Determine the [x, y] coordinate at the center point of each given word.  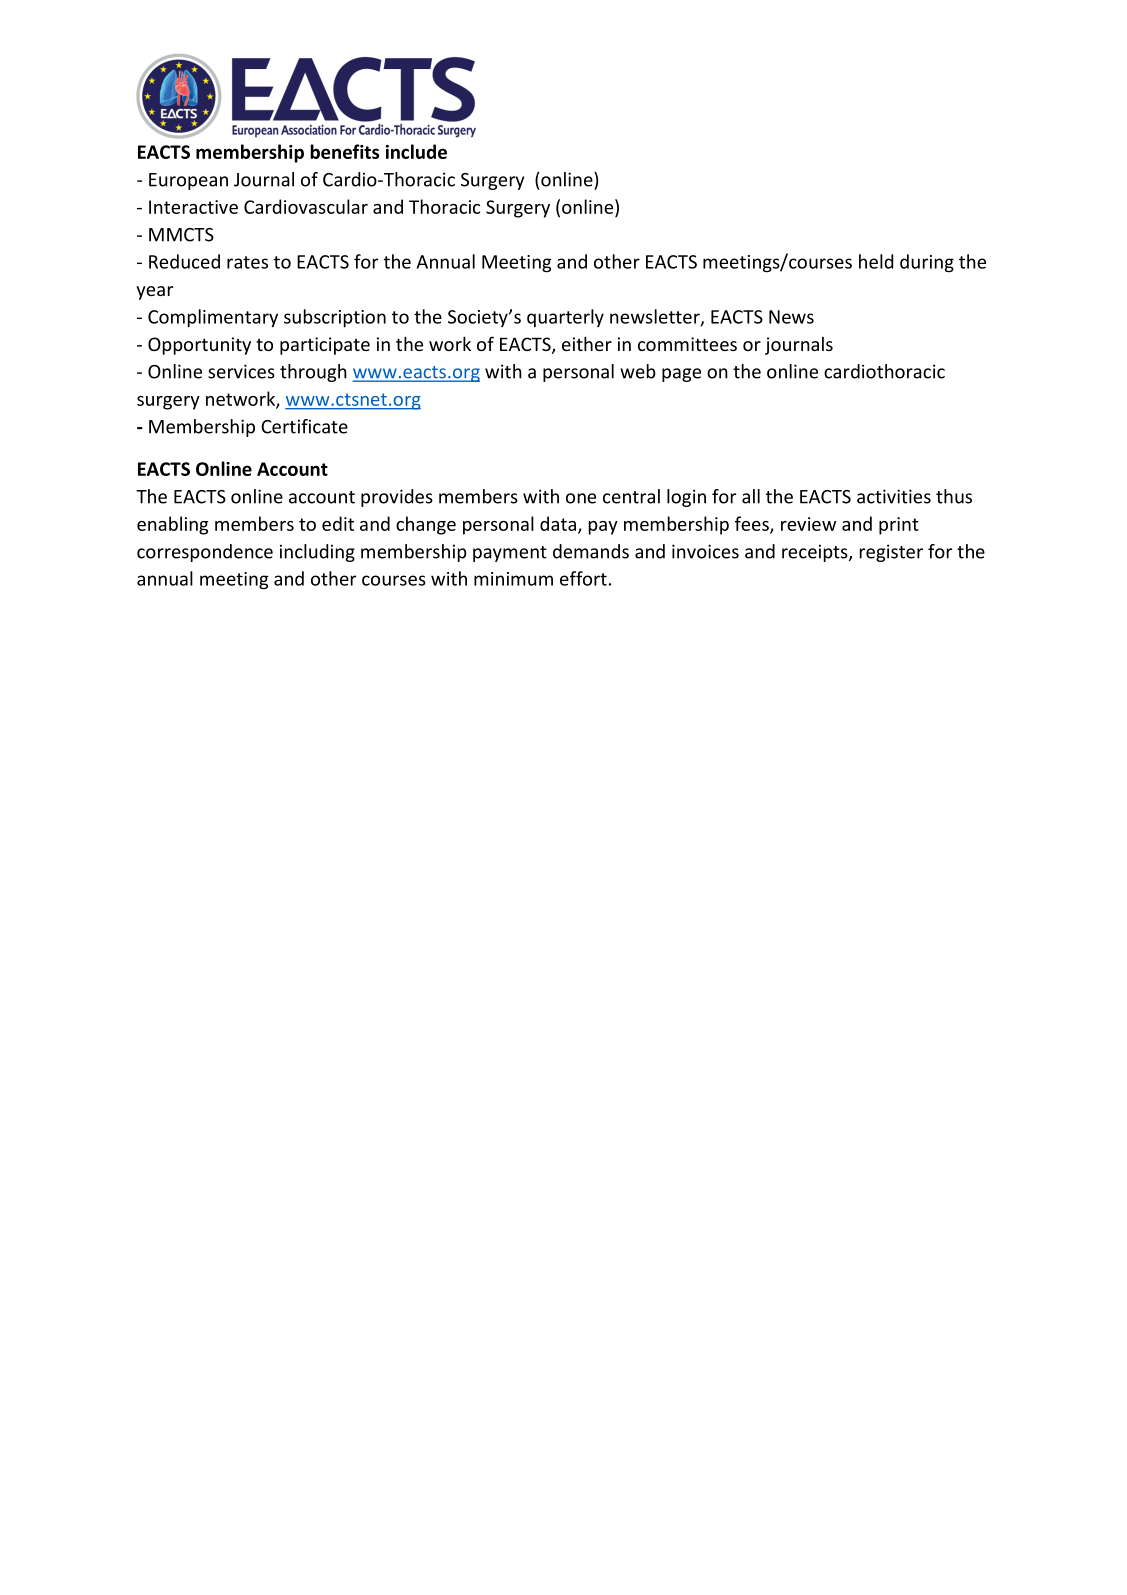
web [638, 371]
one [581, 498]
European [188, 181]
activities [894, 496]
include [416, 151]
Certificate [304, 426]
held [876, 261]
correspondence [205, 553]
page [681, 375]
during [927, 263]
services [241, 371]
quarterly [565, 318]
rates [247, 262]
